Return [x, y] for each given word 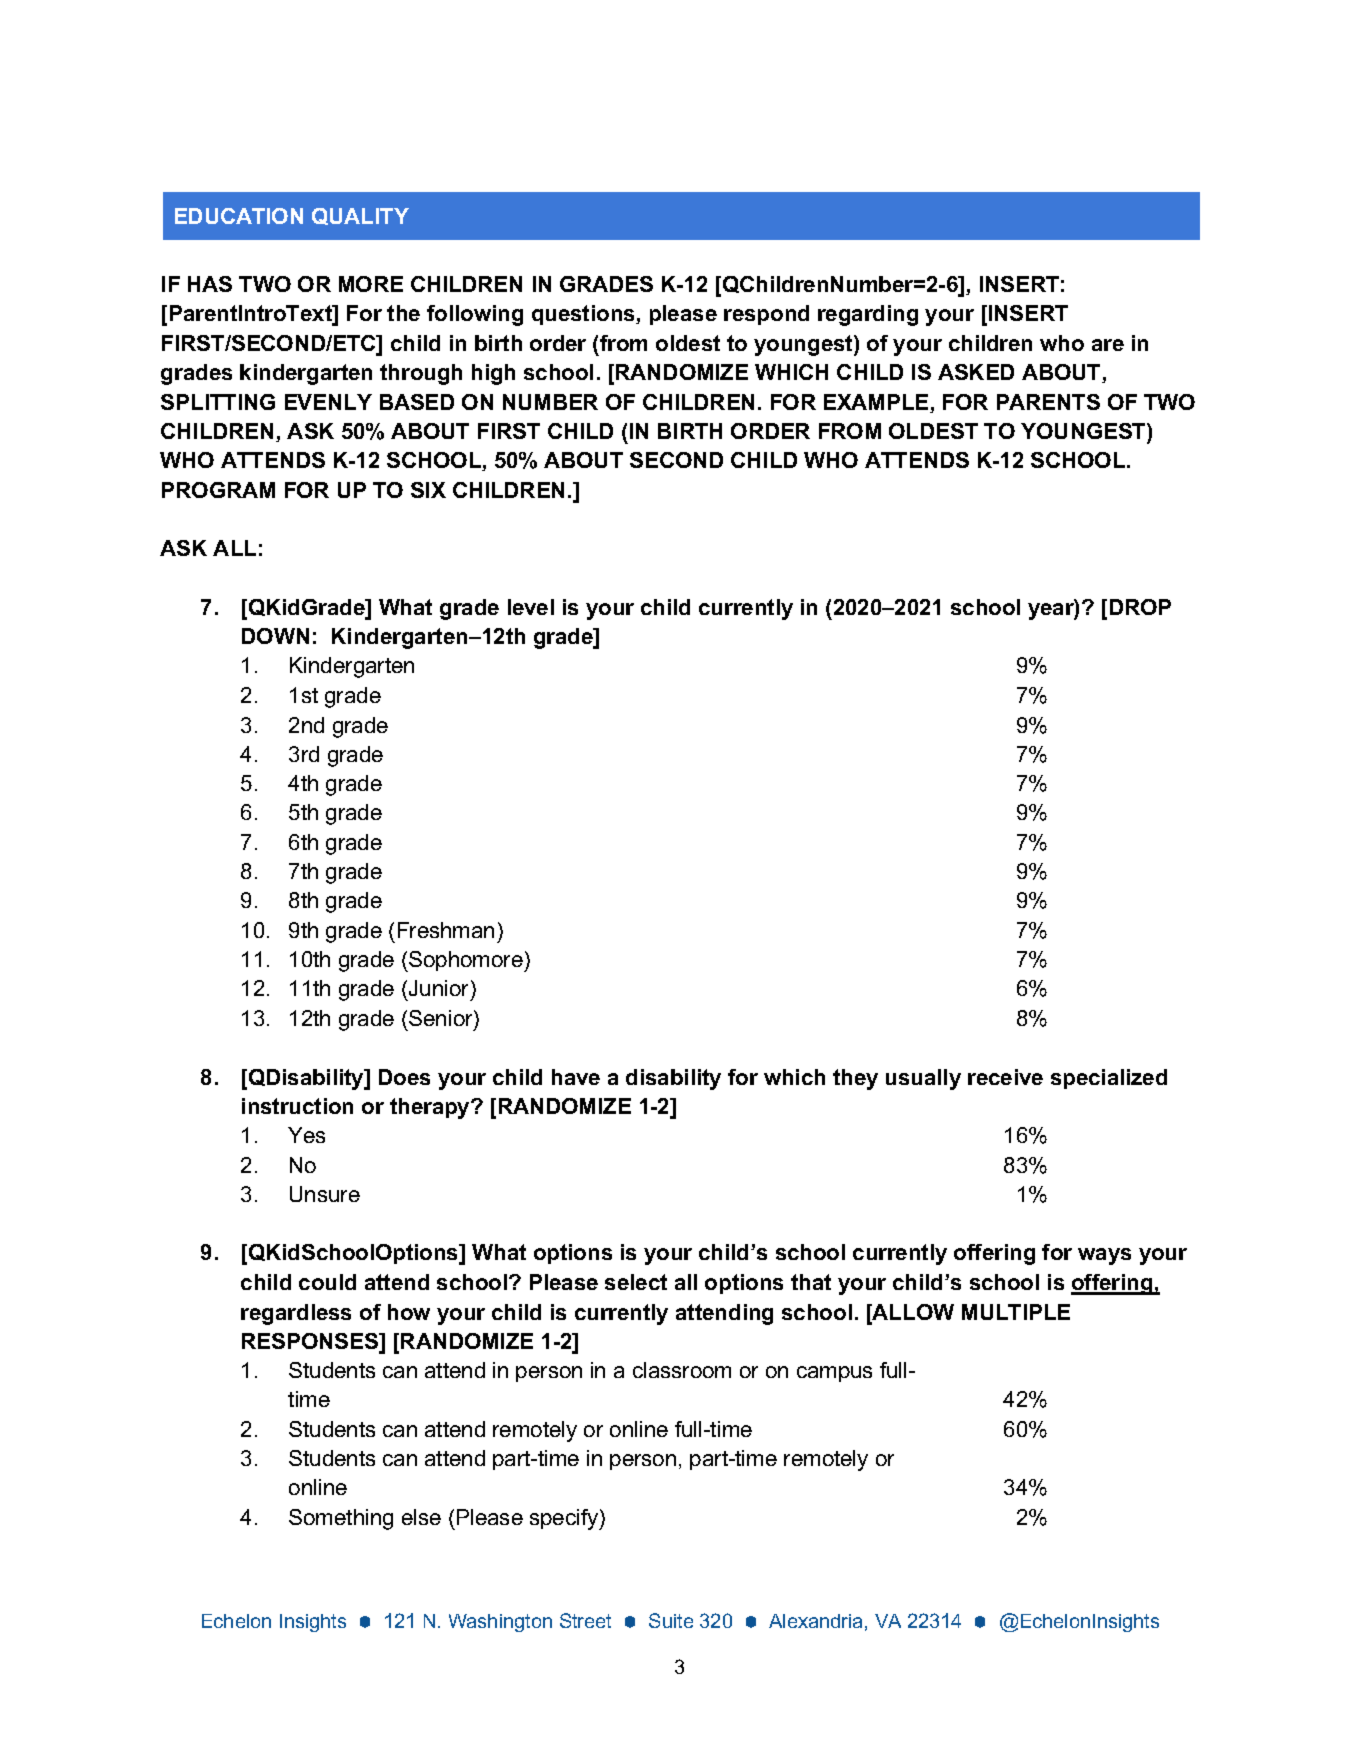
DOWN [275, 636]
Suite [671, 1620]
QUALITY [360, 216]
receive [1005, 1077]
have [576, 1077]
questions [584, 315]
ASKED [976, 372]
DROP [1140, 607]
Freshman [446, 930]
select [636, 1282]
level [531, 607]
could [327, 1282]
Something [341, 1519]
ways [1104, 1256]
